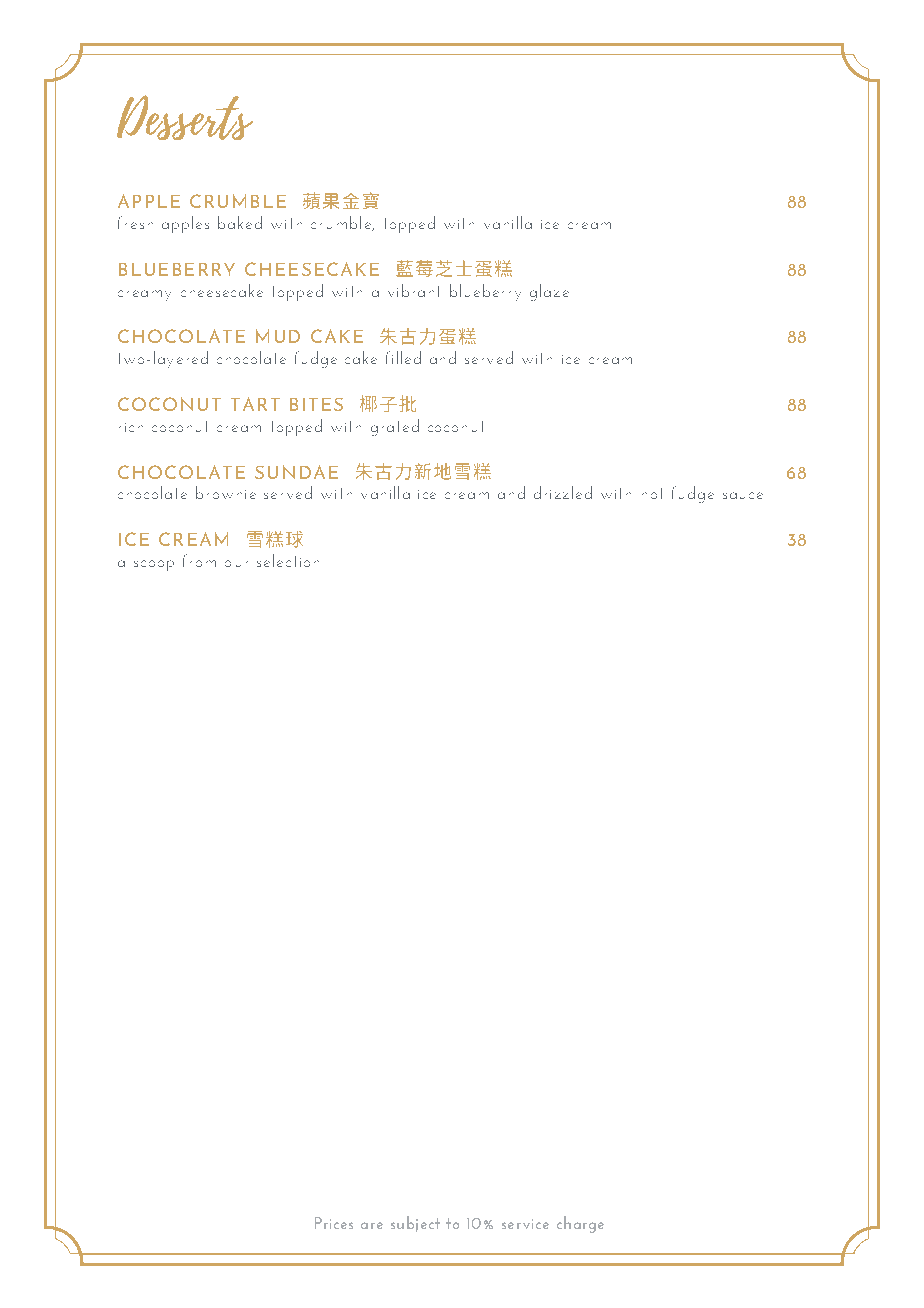 Image resolution: width=924 pixels, height=1308 pixels. What do you see at coordinates (652, 493) in the screenshot?
I see `hot` at bounding box center [652, 493].
